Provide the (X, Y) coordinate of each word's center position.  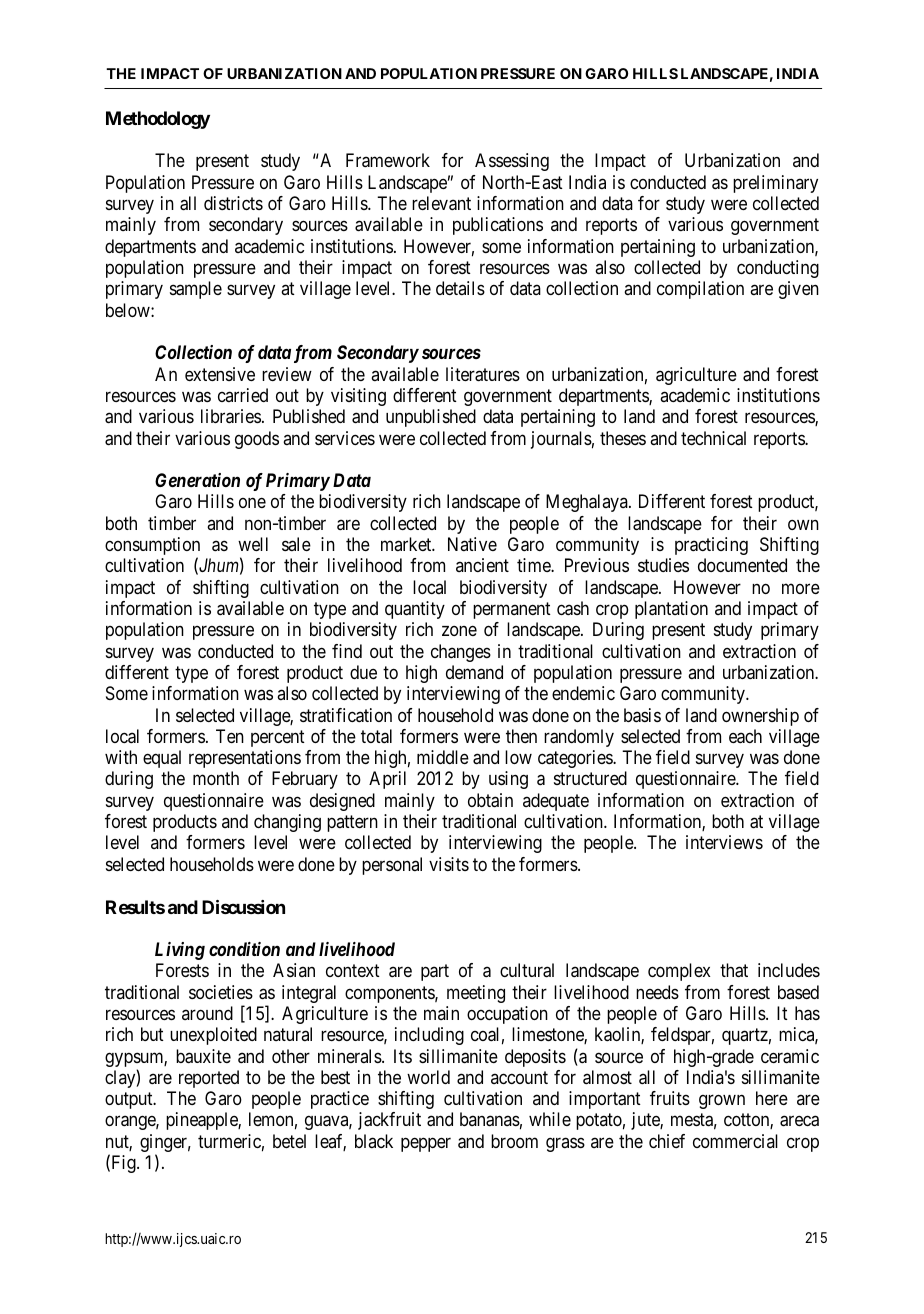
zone (459, 631)
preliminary (775, 184)
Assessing (512, 162)
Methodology (158, 120)
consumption (152, 547)
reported (209, 1079)
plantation (671, 610)
